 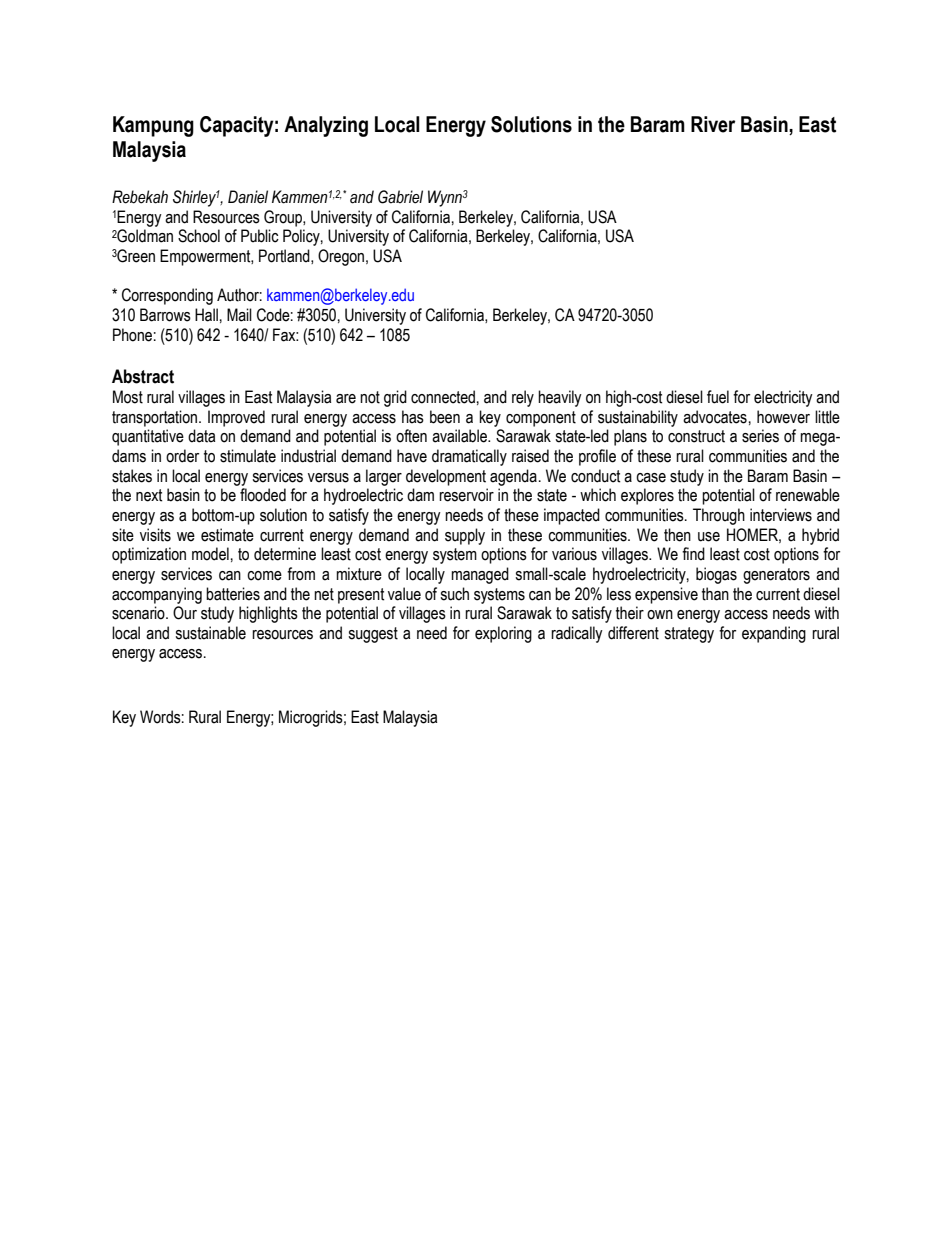 I want to click on Analyzing, so click(x=326, y=126).
